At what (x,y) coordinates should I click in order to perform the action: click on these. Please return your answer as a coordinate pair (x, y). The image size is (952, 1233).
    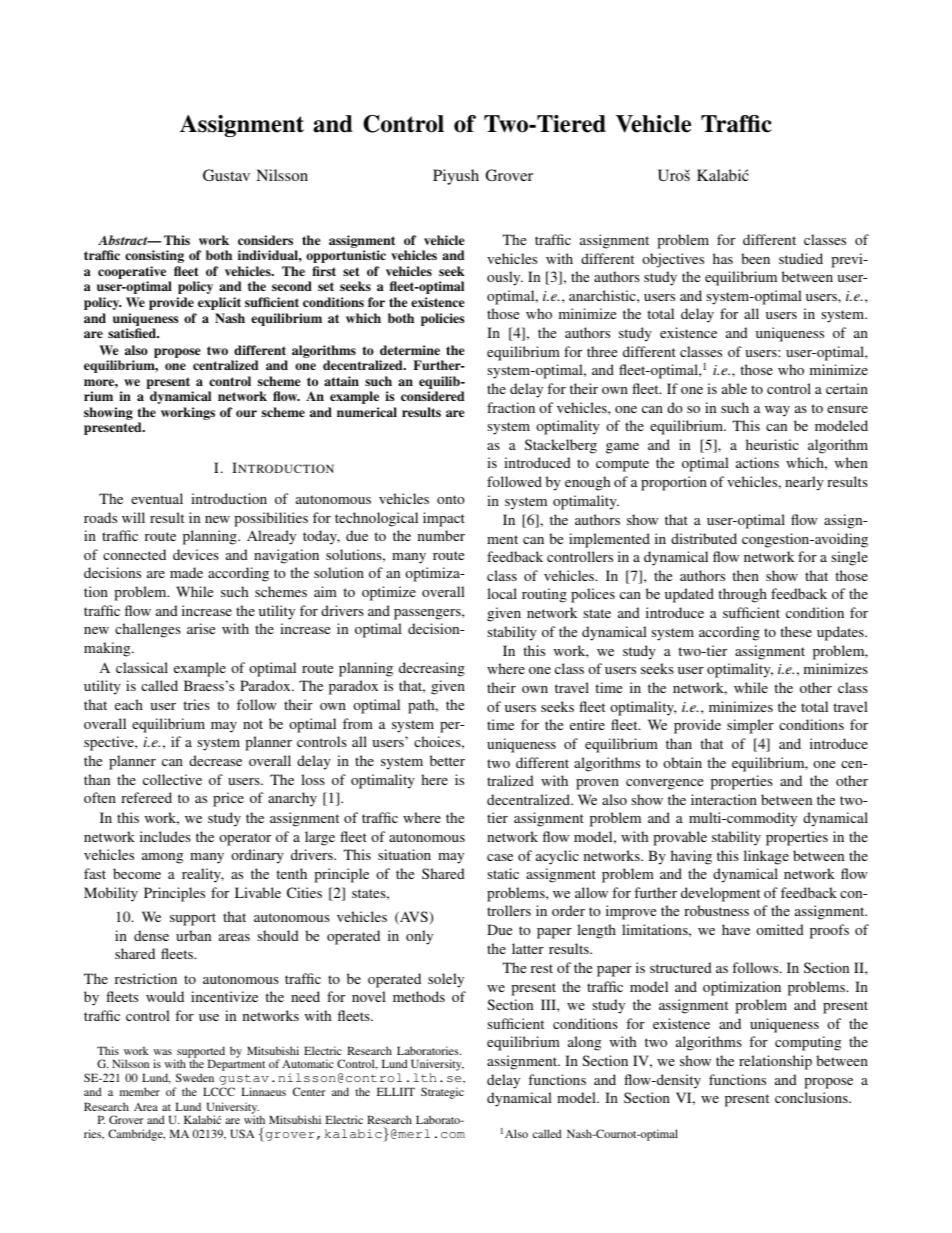
    Looking at the image, I should click on (796, 631).
